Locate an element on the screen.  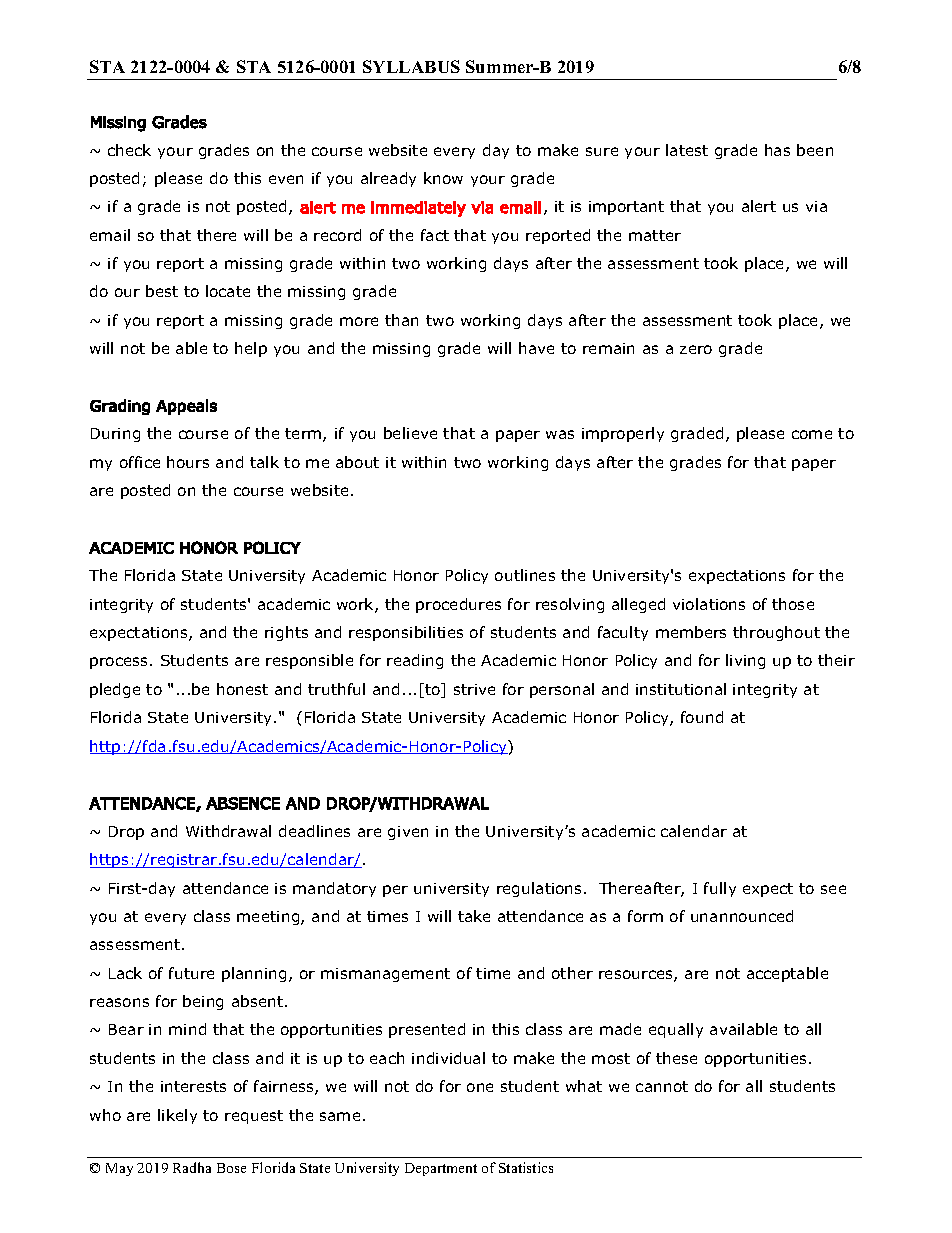
given is located at coordinates (408, 833).
